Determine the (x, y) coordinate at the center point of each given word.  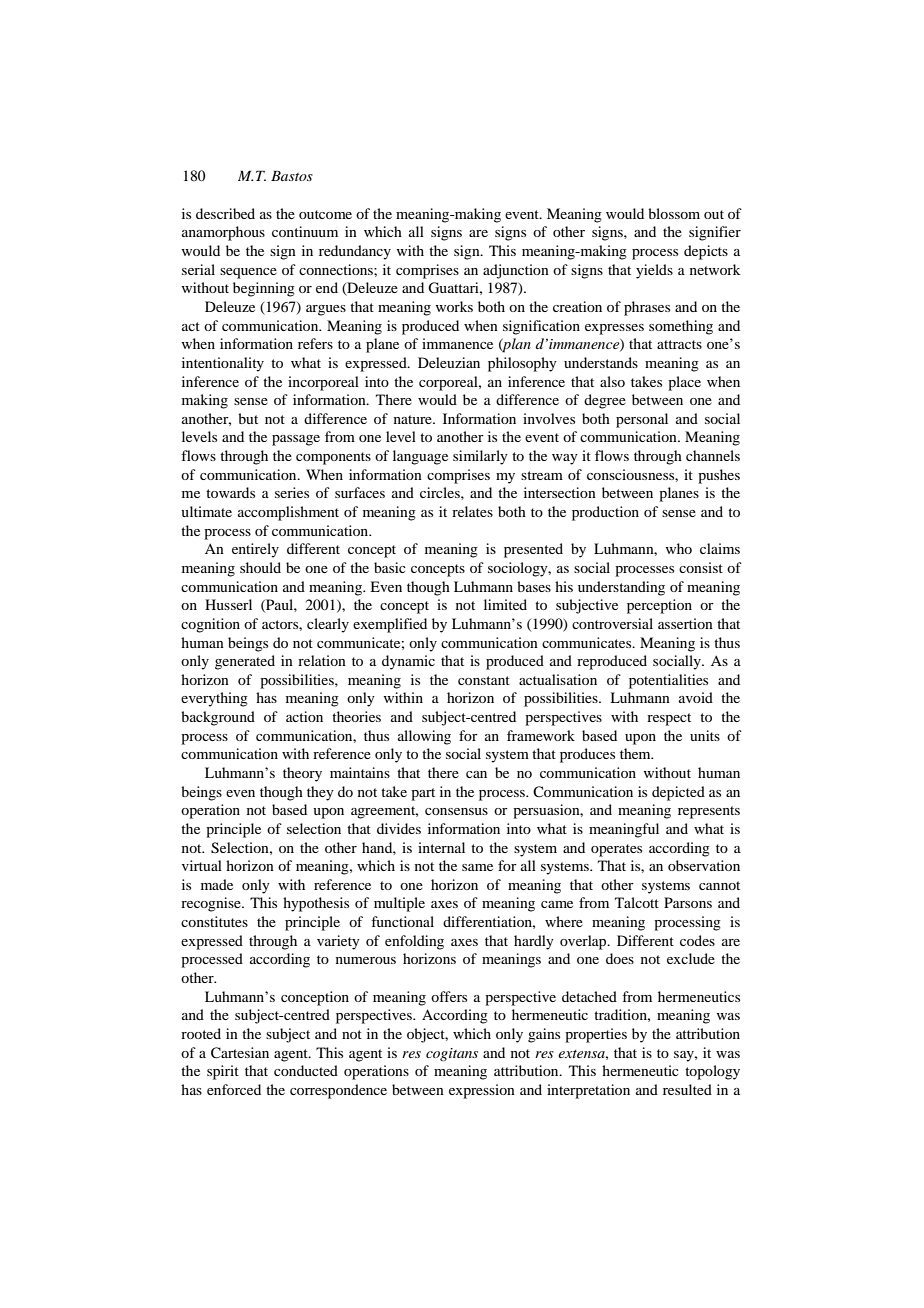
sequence (248, 273)
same (477, 867)
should (260, 567)
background (218, 718)
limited (505, 604)
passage (296, 440)
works (454, 306)
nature (414, 419)
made (217, 884)
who (679, 548)
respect (669, 719)
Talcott (637, 902)
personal (642, 420)
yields (654, 271)
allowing (424, 737)
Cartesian (240, 1053)
